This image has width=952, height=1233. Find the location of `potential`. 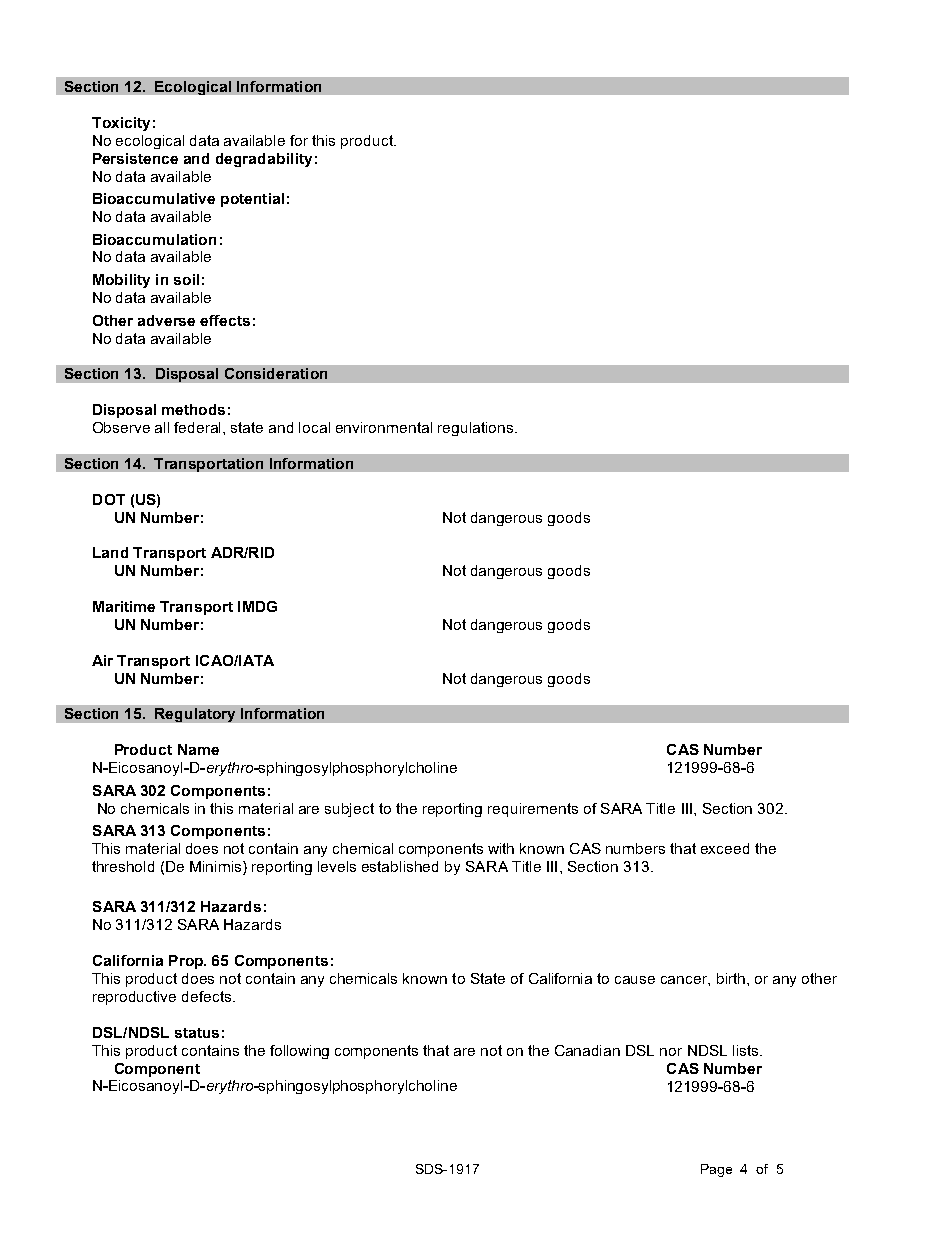

potential is located at coordinates (252, 200).
